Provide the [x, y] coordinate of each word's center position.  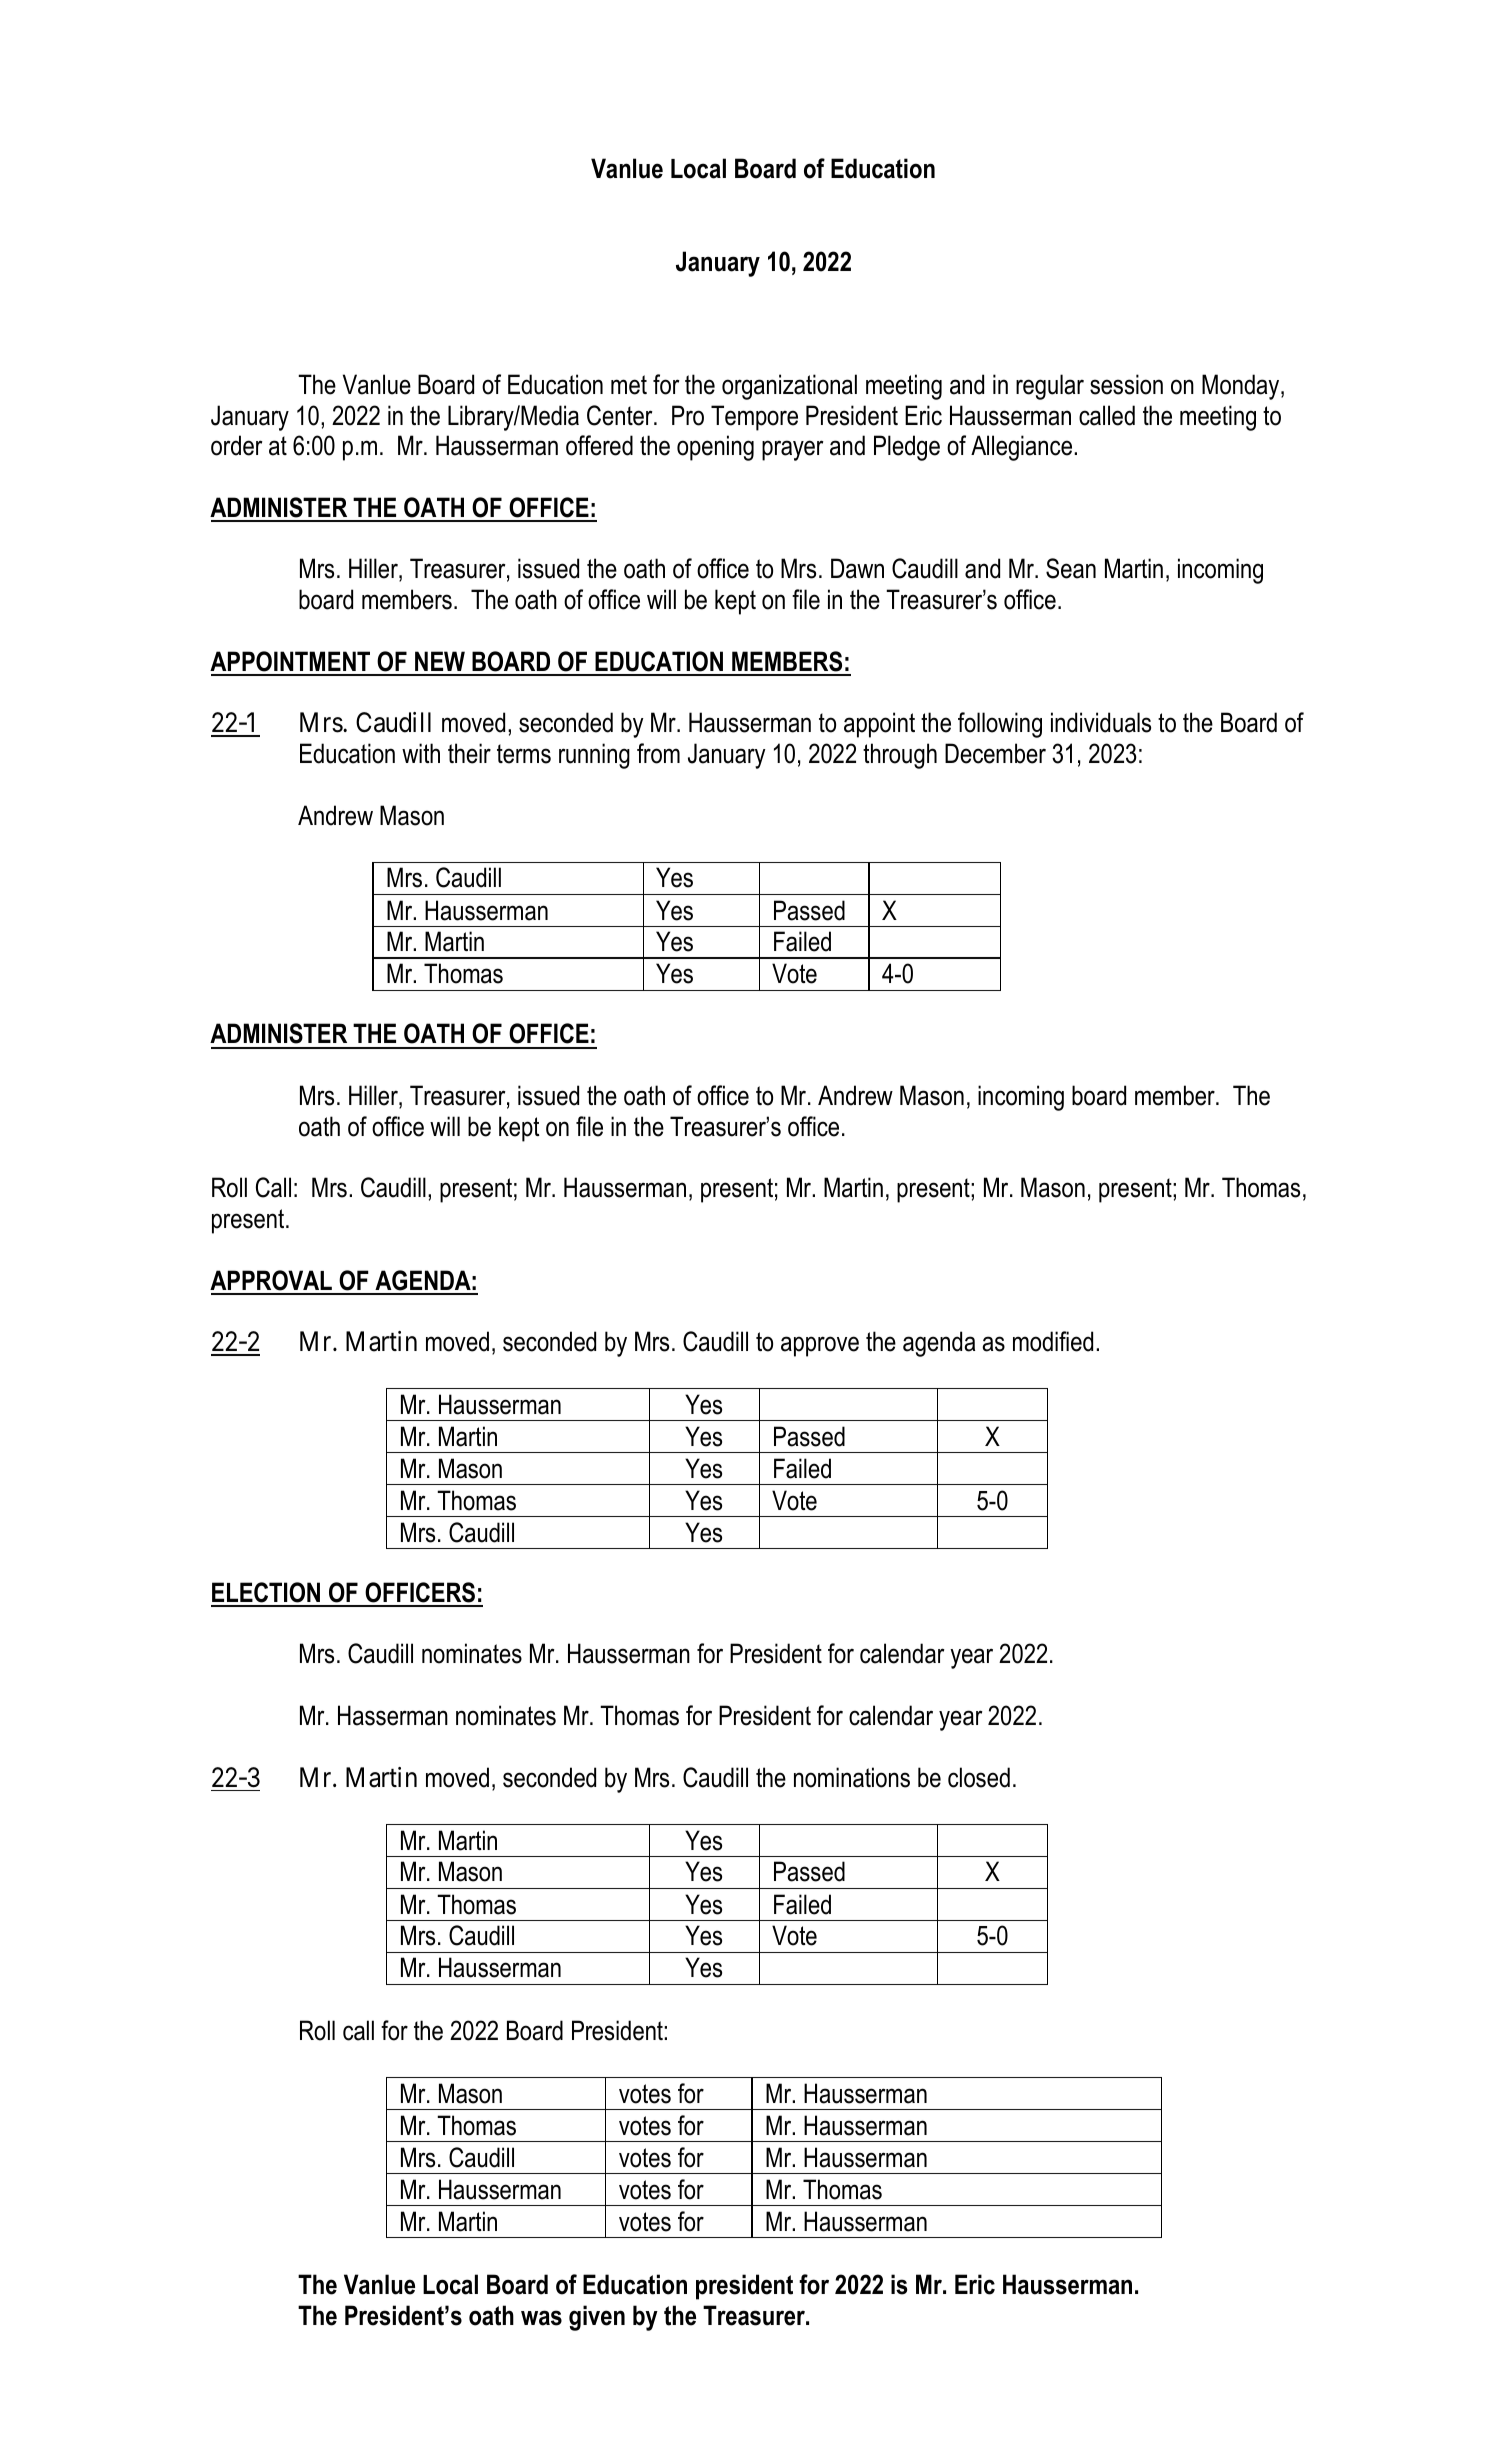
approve [820, 1346]
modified [1053, 1341]
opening [715, 448]
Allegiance [1023, 448]
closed [979, 1777]
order [236, 445]
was [541, 2318]
